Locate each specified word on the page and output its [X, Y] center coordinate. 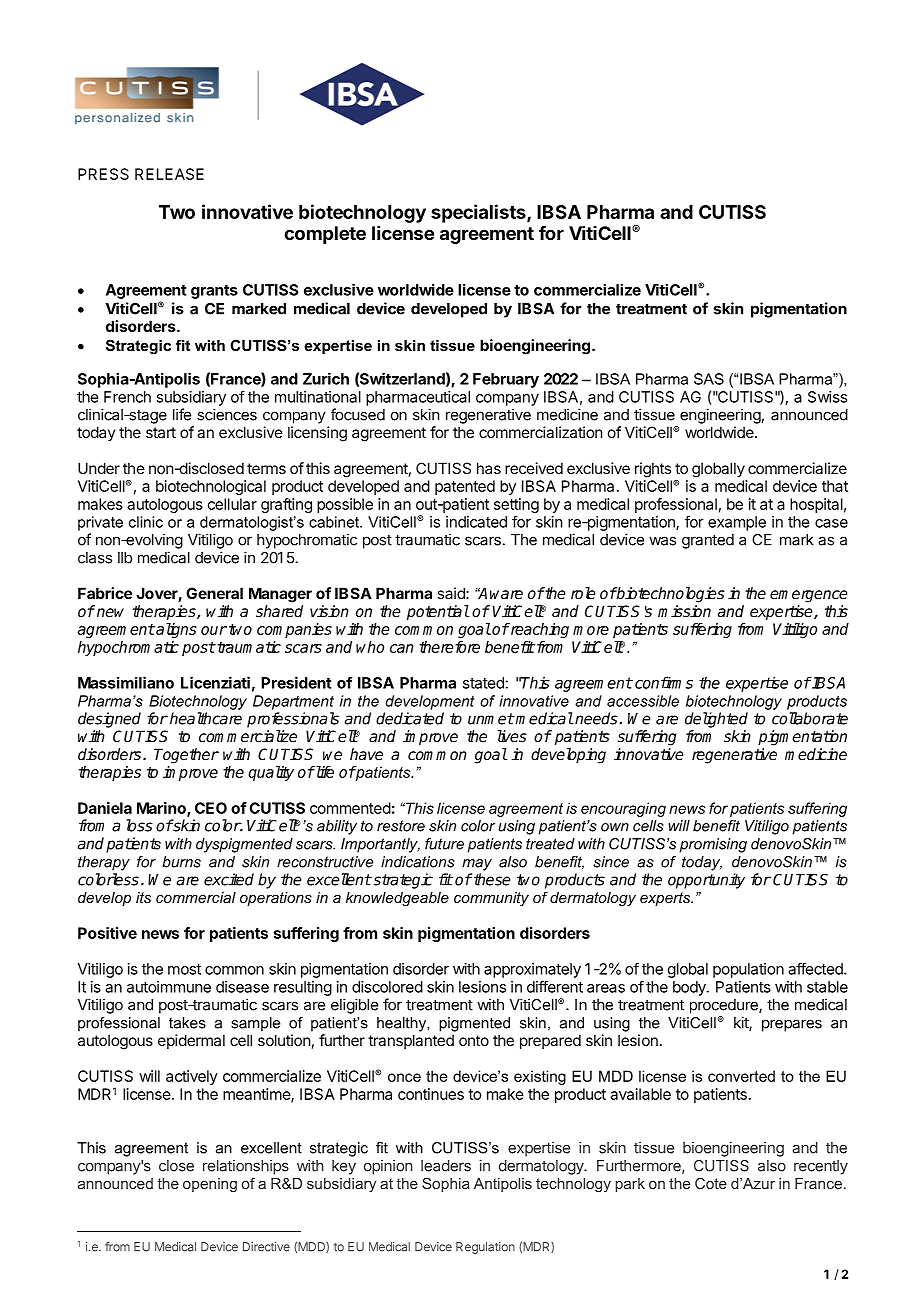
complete [325, 235]
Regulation [485, 1248]
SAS [709, 379]
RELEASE [169, 174]
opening [210, 1185]
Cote [711, 1183]
